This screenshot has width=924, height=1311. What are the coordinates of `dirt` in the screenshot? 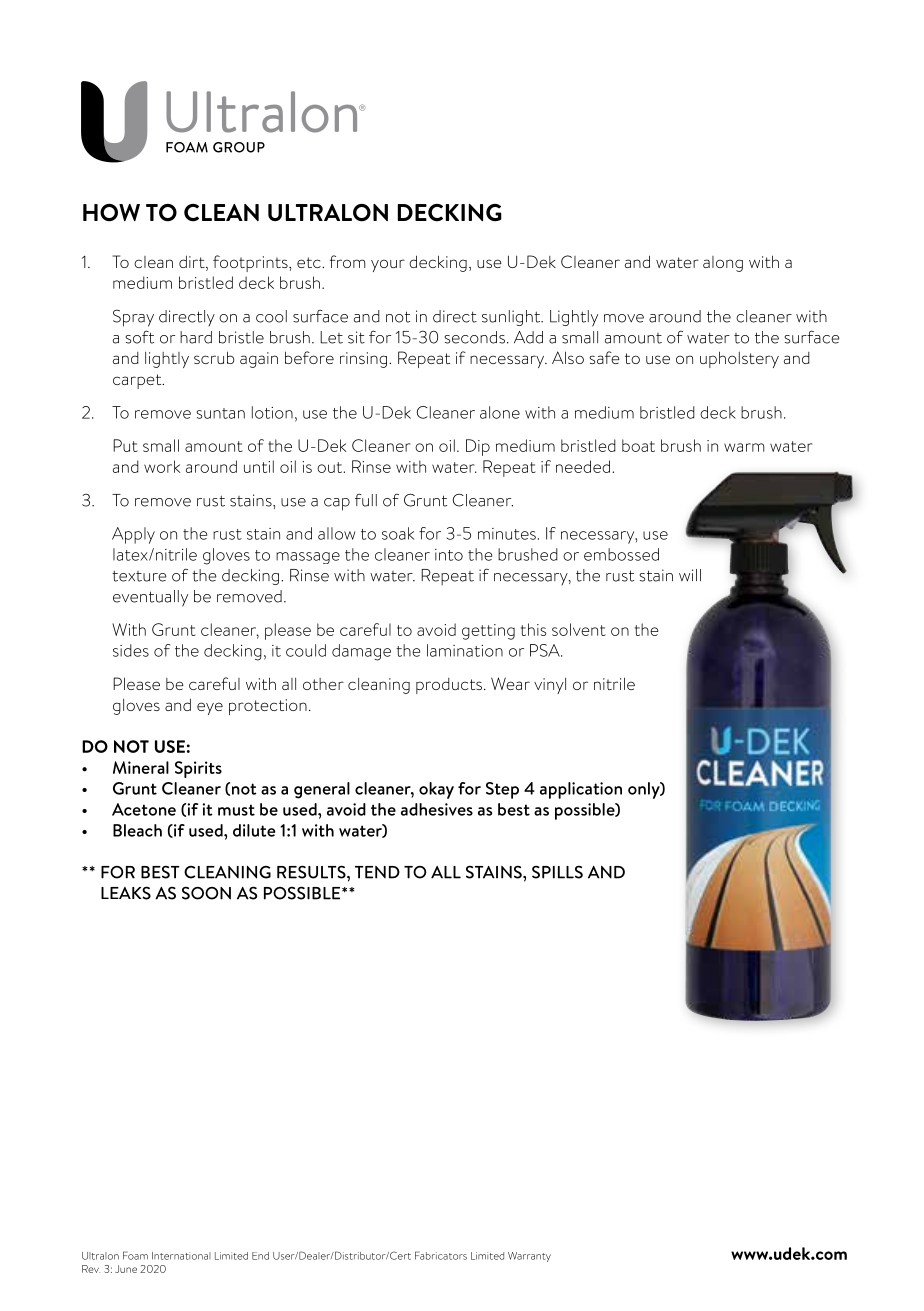 It's located at (193, 263).
